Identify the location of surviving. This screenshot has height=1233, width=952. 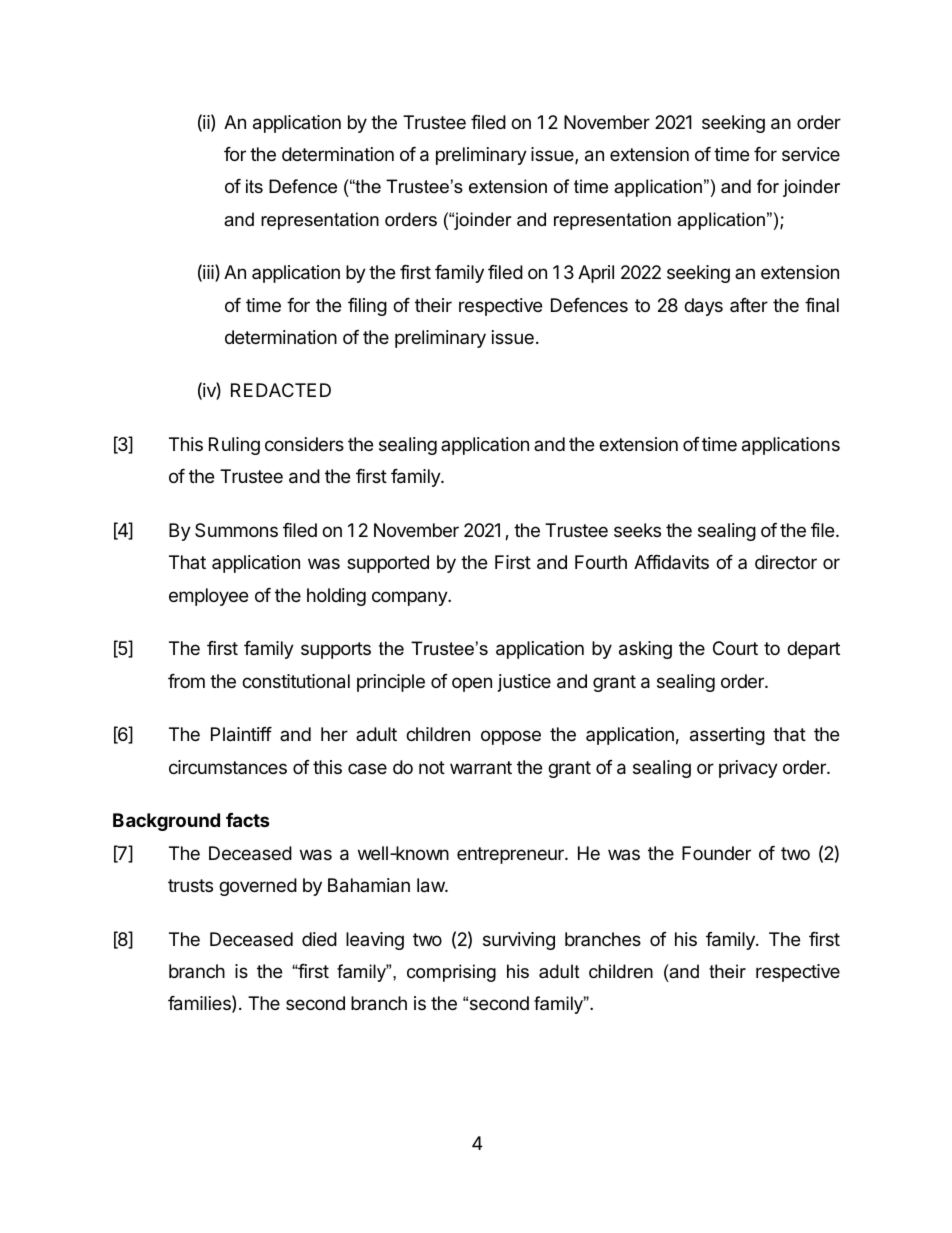
(519, 941).
